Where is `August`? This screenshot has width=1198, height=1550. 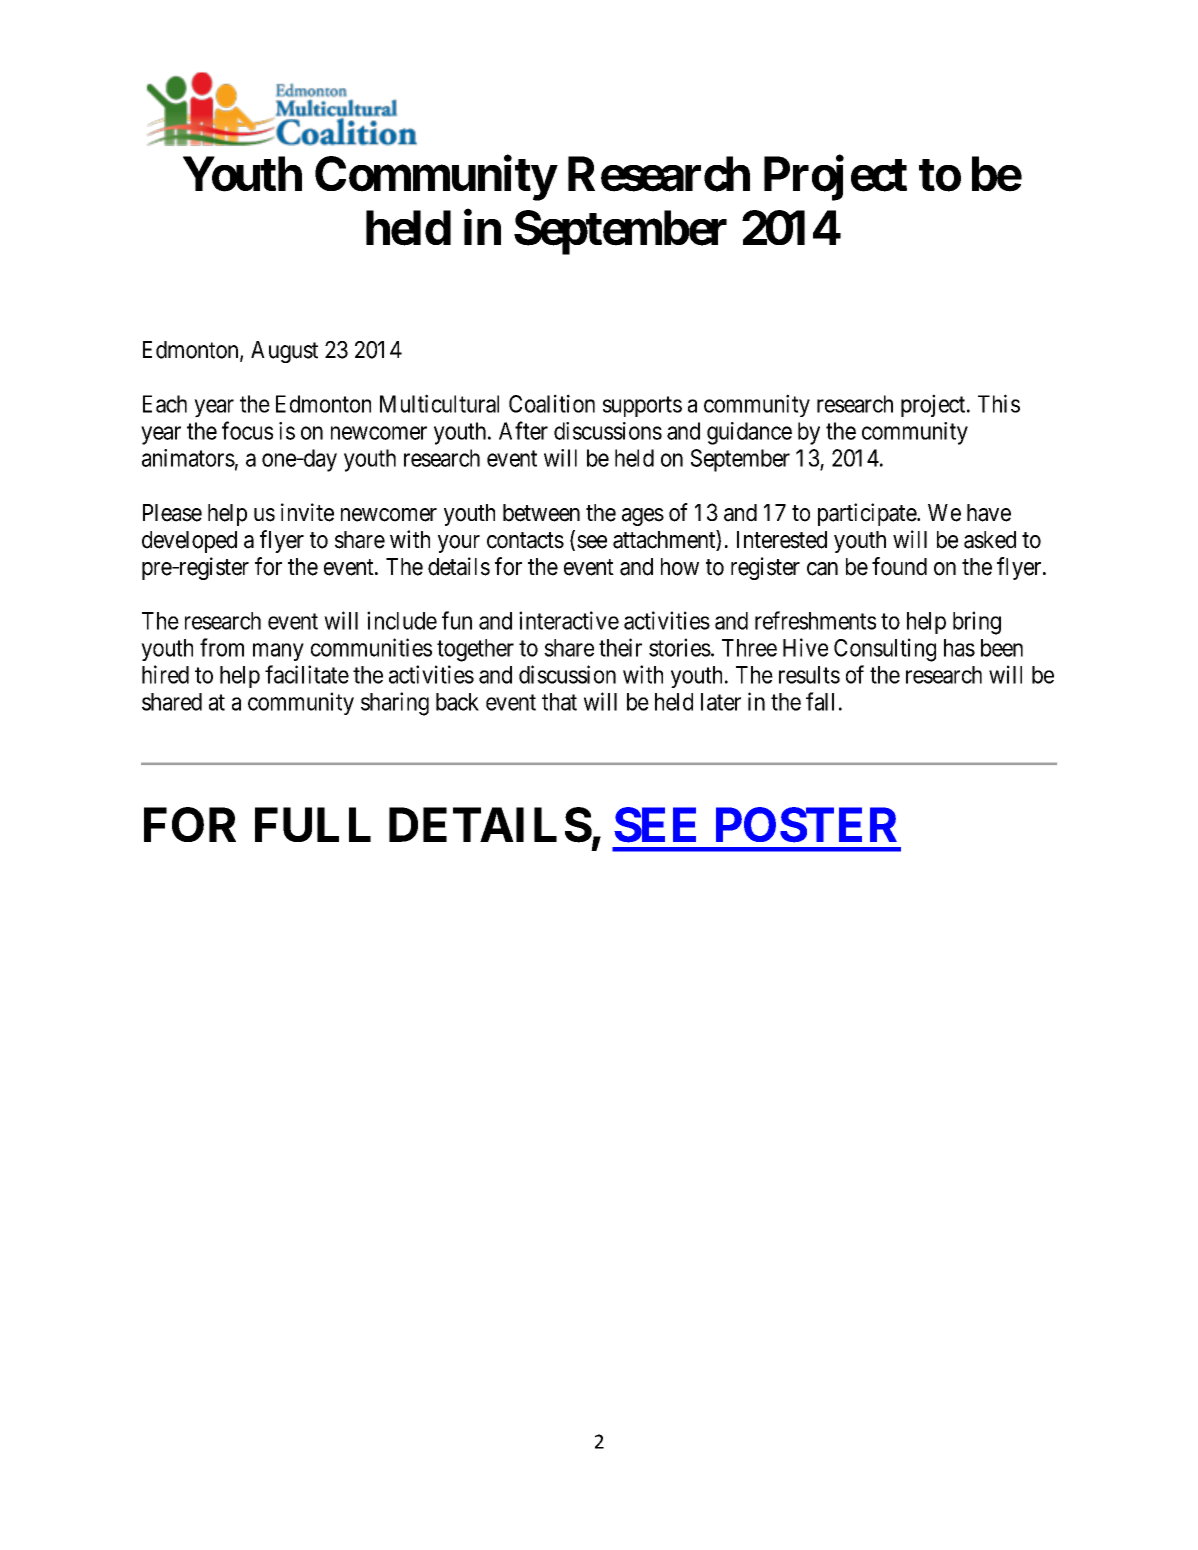 August is located at coordinates (284, 352).
